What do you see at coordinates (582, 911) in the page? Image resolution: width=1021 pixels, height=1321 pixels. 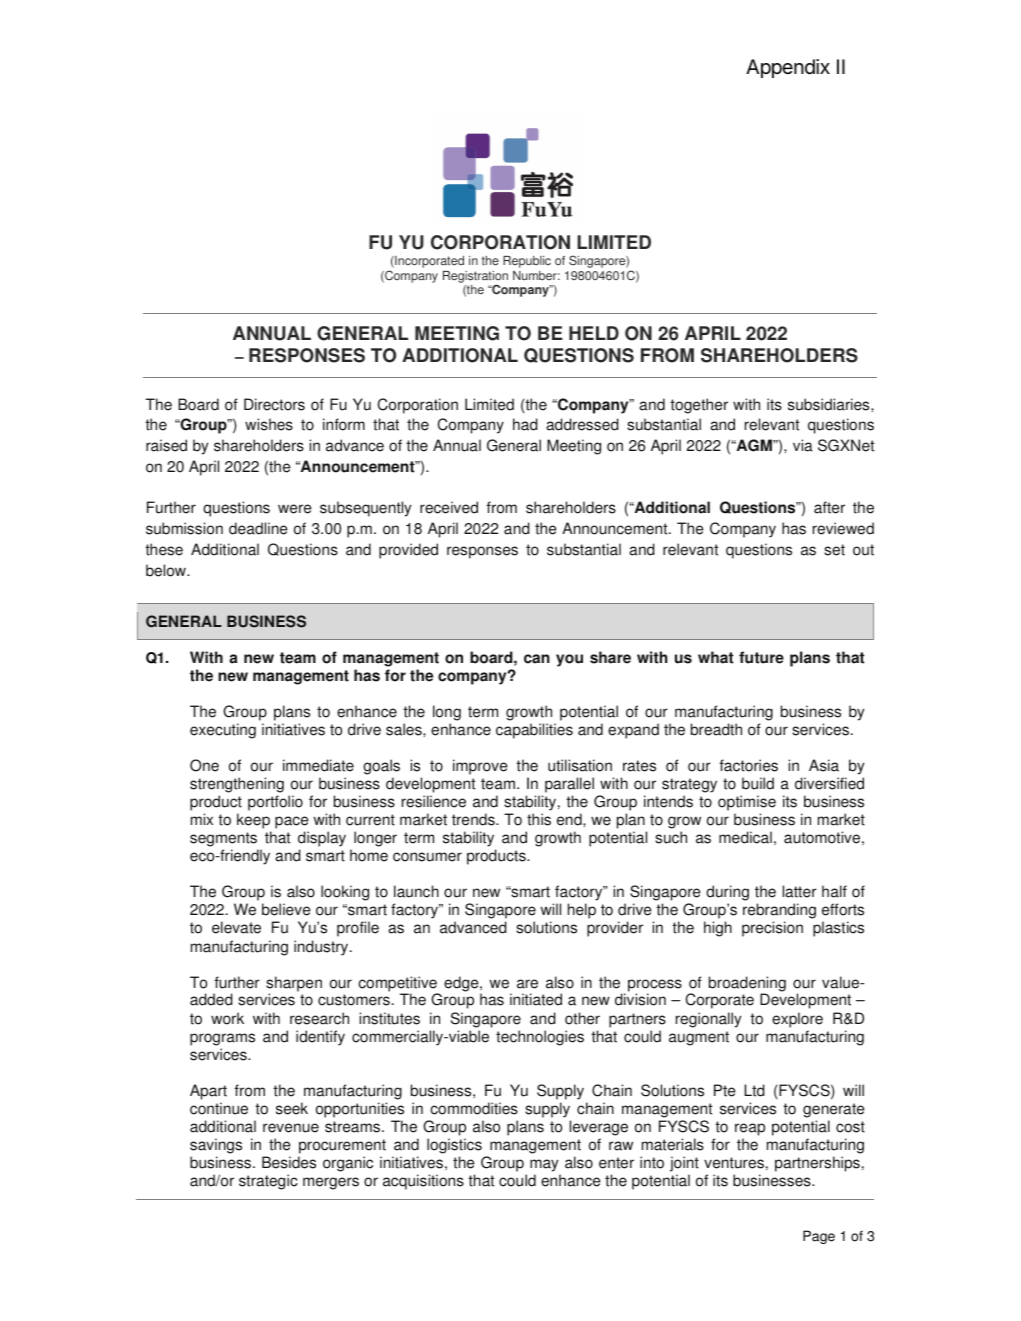 I see `help` at bounding box center [582, 911].
